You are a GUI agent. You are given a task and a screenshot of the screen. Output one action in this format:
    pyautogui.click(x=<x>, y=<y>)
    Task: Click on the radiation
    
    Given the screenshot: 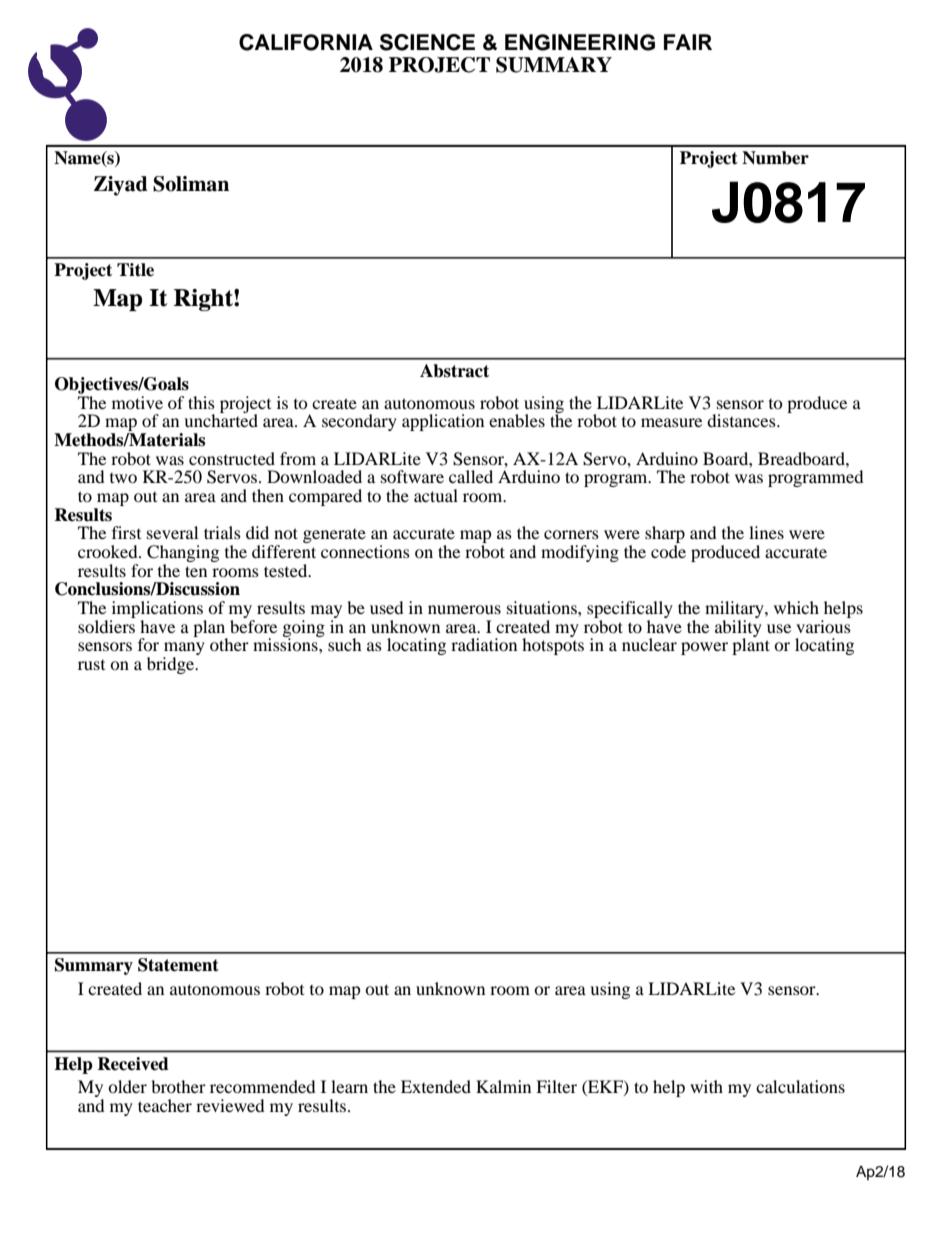 What is the action you would take?
    pyautogui.click(x=484, y=644)
